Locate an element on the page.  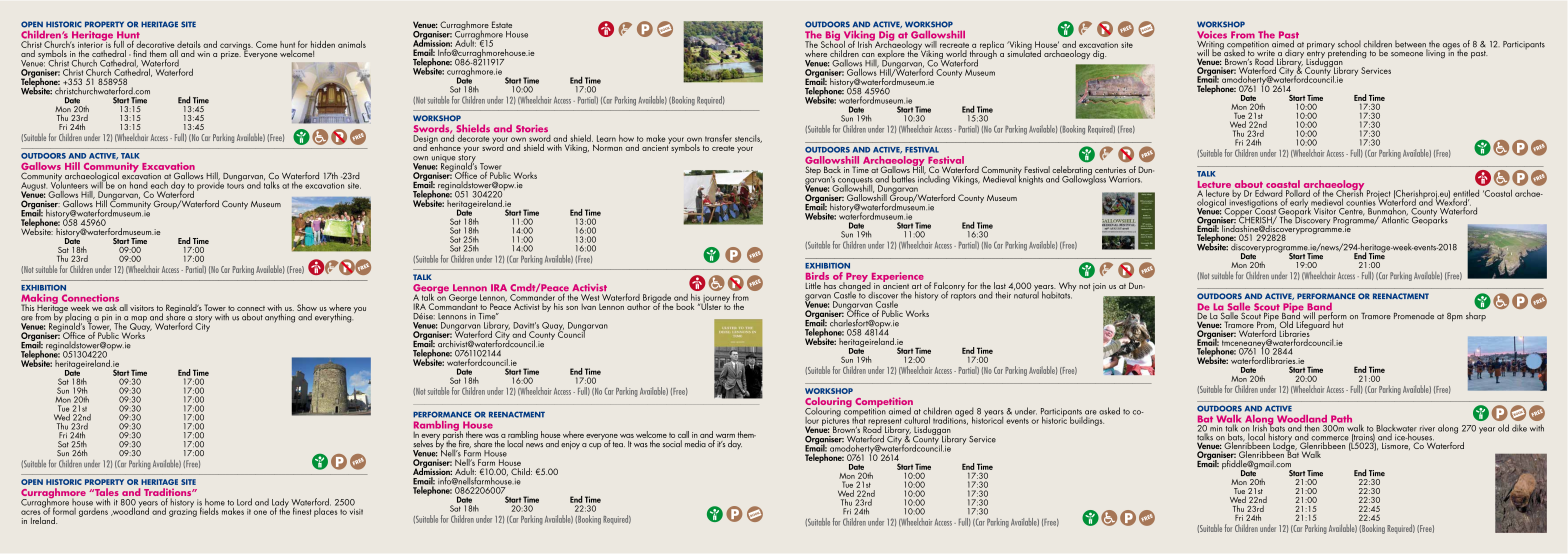
home is located at coordinates (215, 502).
